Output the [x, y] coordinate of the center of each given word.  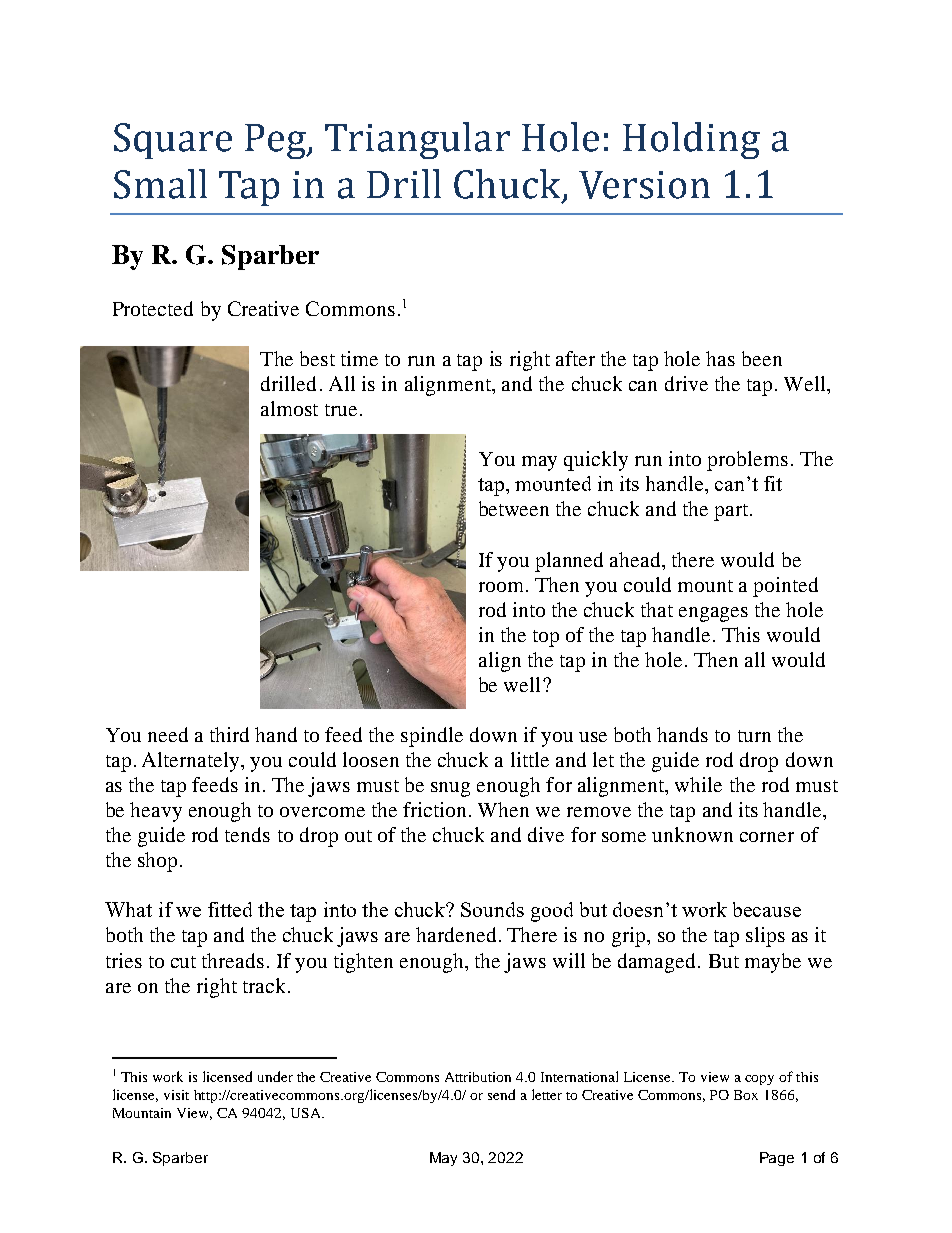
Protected [153, 308]
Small [160, 184]
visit [176, 1095]
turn [754, 736]
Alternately [192, 762]
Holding [691, 140]
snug [450, 789]
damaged [658, 963]
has [720, 358]
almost [289, 408]
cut [183, 962]
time [359, 358]
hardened [456, 934]
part [732, 512]
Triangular [417, 140]
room [501, 587]
